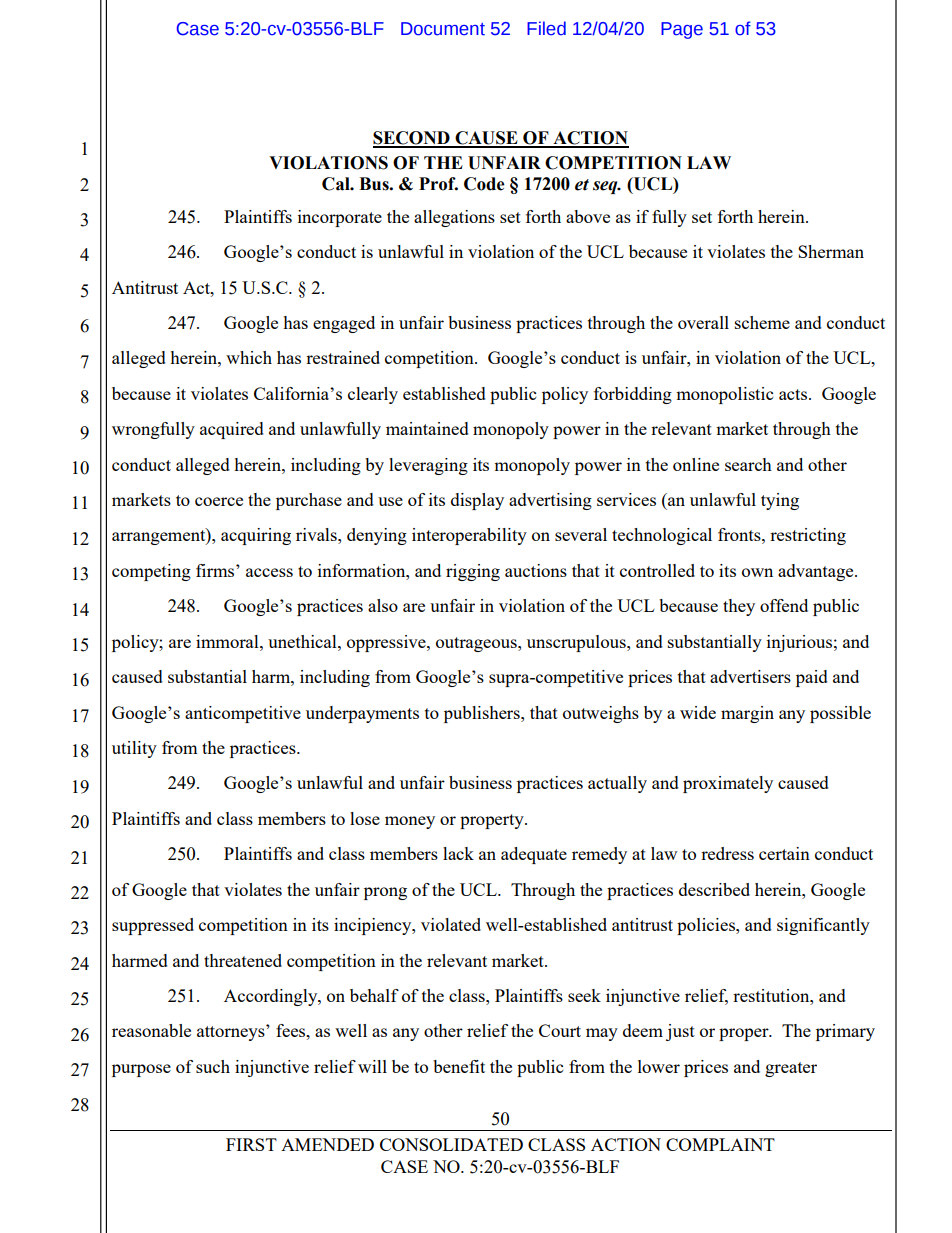 The image size is (952, 1233). What do you see at coordinates (251, 1144) in the document?
I see `FIRST` at bounding box center [251, 1144].
